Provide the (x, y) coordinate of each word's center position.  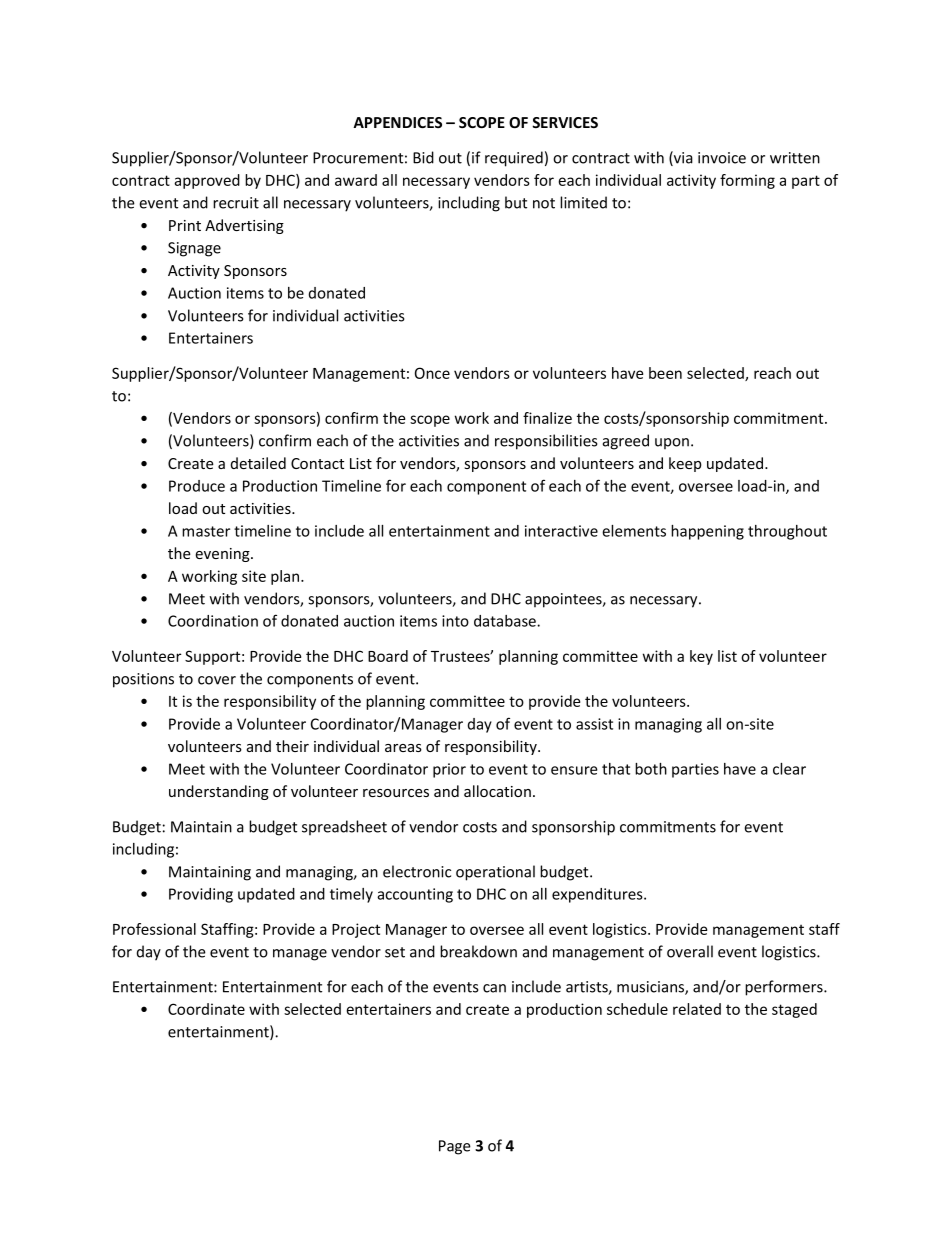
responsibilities (546, 442)
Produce (197, 486)
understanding (219, 792)
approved (207, 181)
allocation (497, 791)
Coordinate (206, 1009)
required (514, 159)
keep (685, 464)
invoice (722, 158)
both (651, 769)
